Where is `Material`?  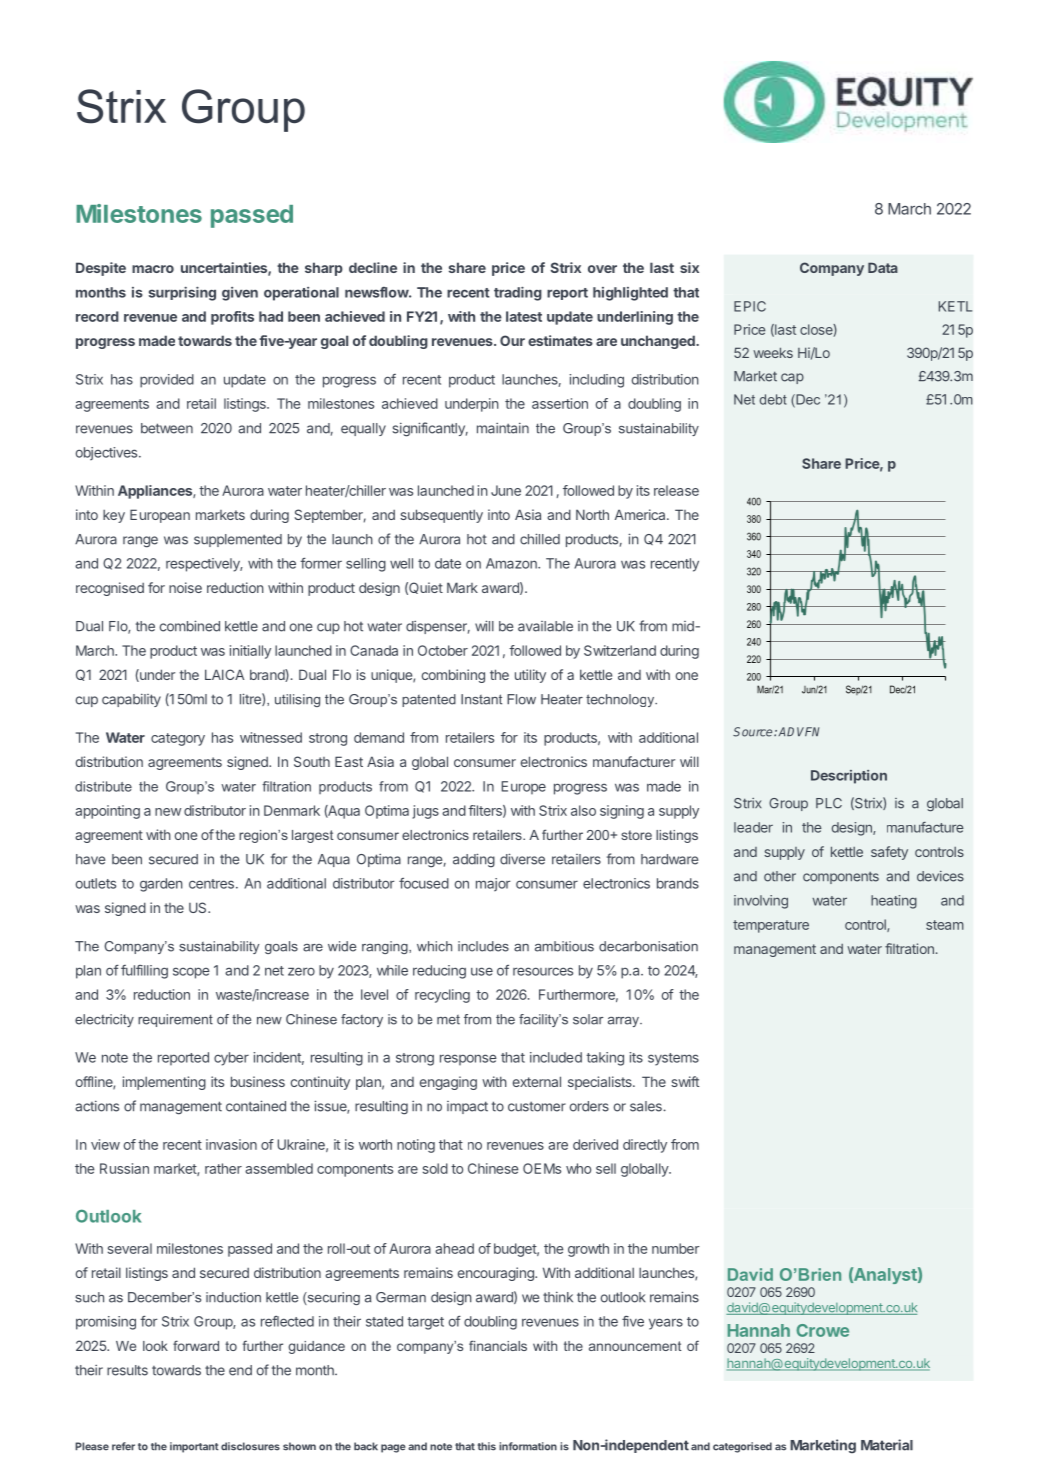 Material is located at coordinates (887, 1445).
